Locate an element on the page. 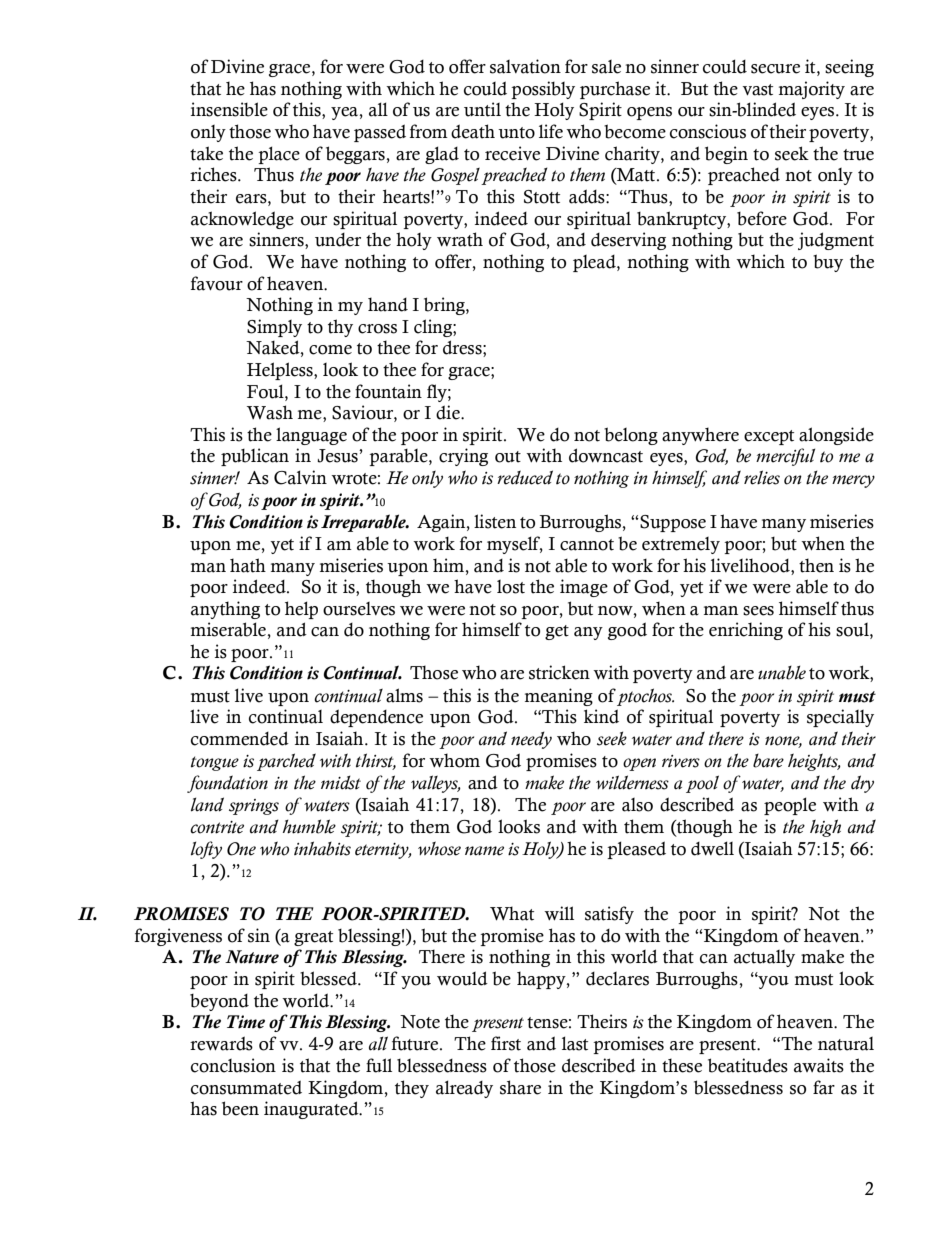 The image size is (952, 1233). vast is located at coordinates (757, 90).
